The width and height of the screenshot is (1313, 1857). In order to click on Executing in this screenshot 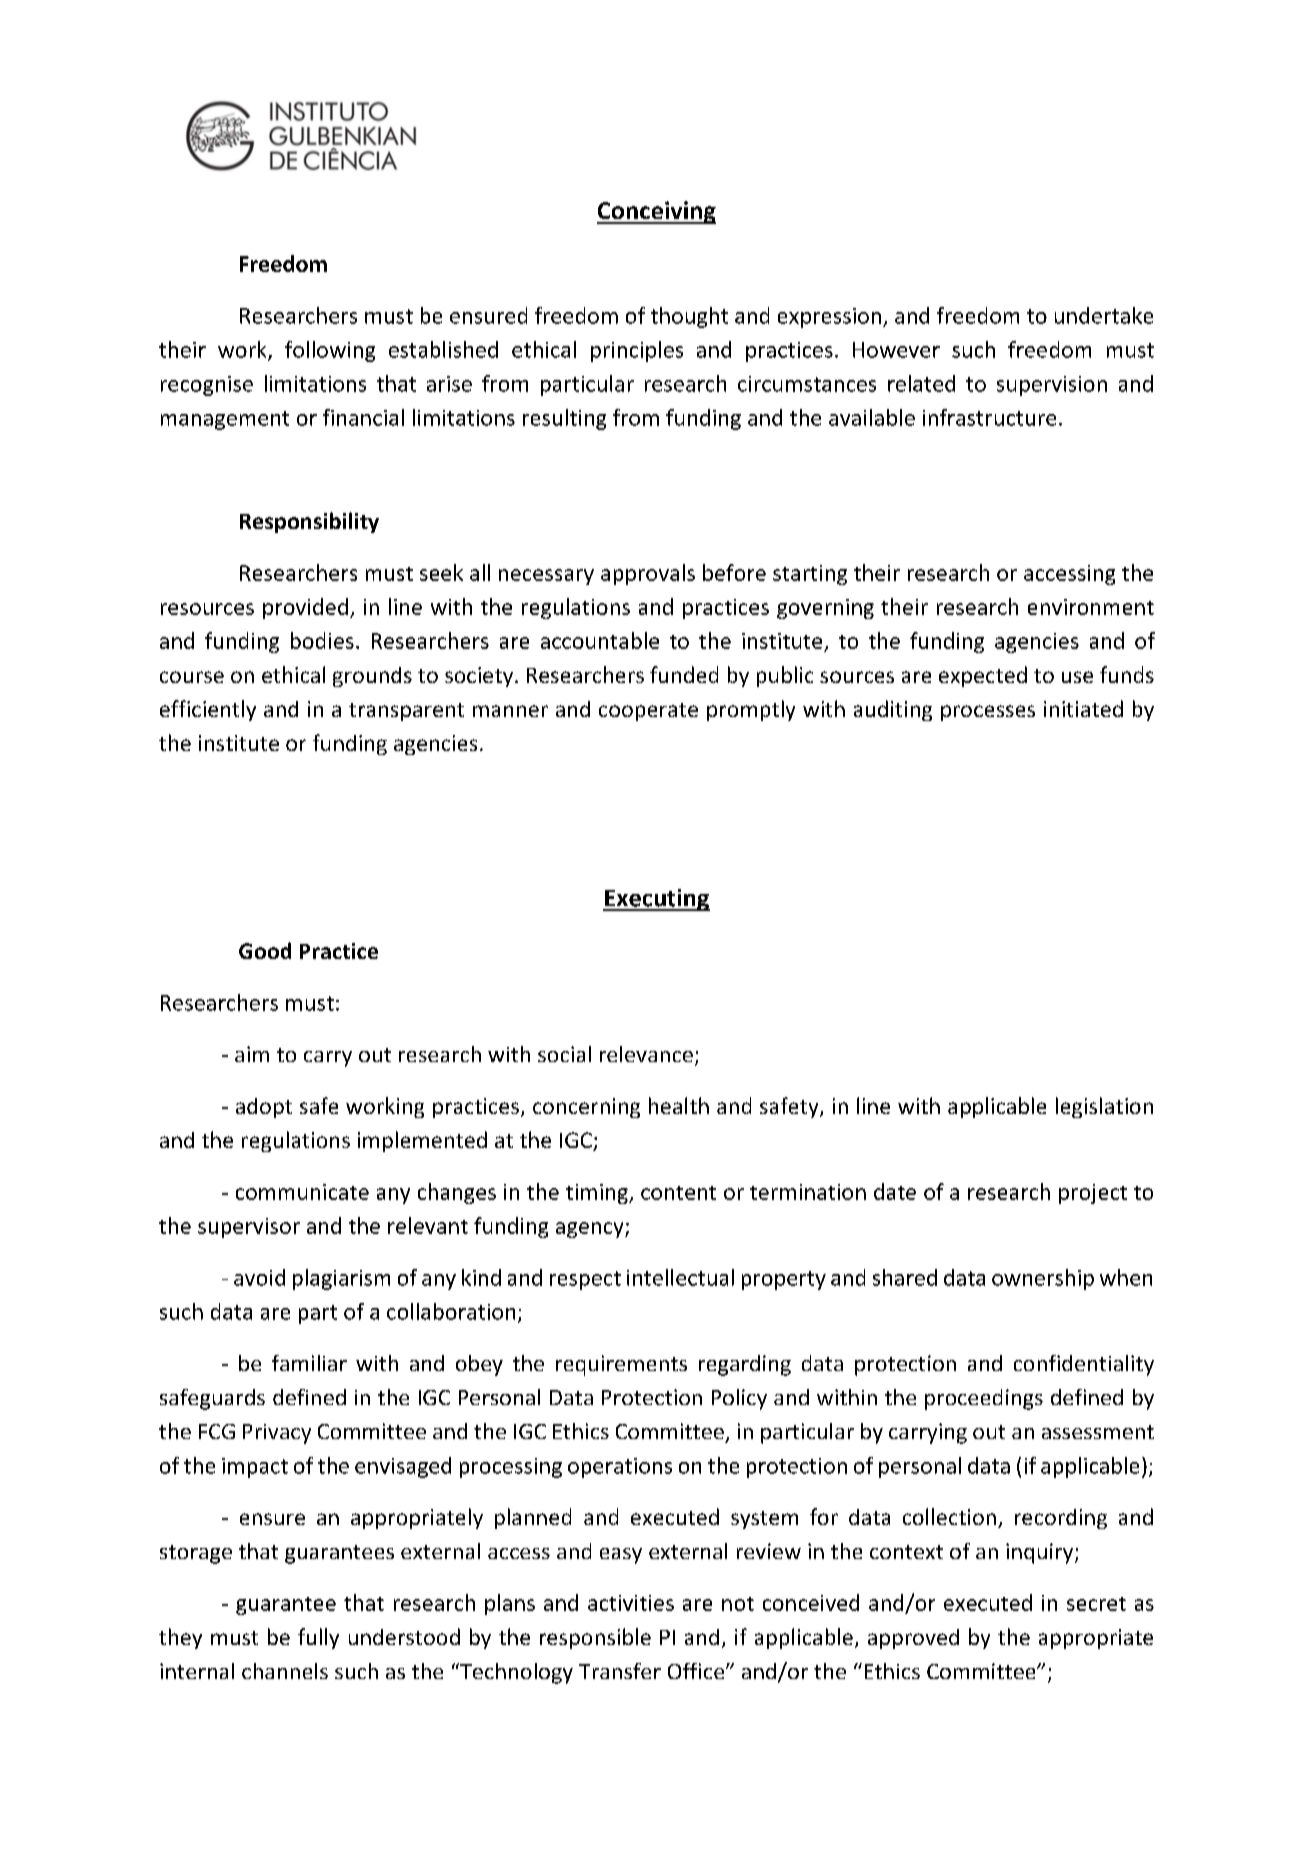, I will do `click(656, 900)`.
